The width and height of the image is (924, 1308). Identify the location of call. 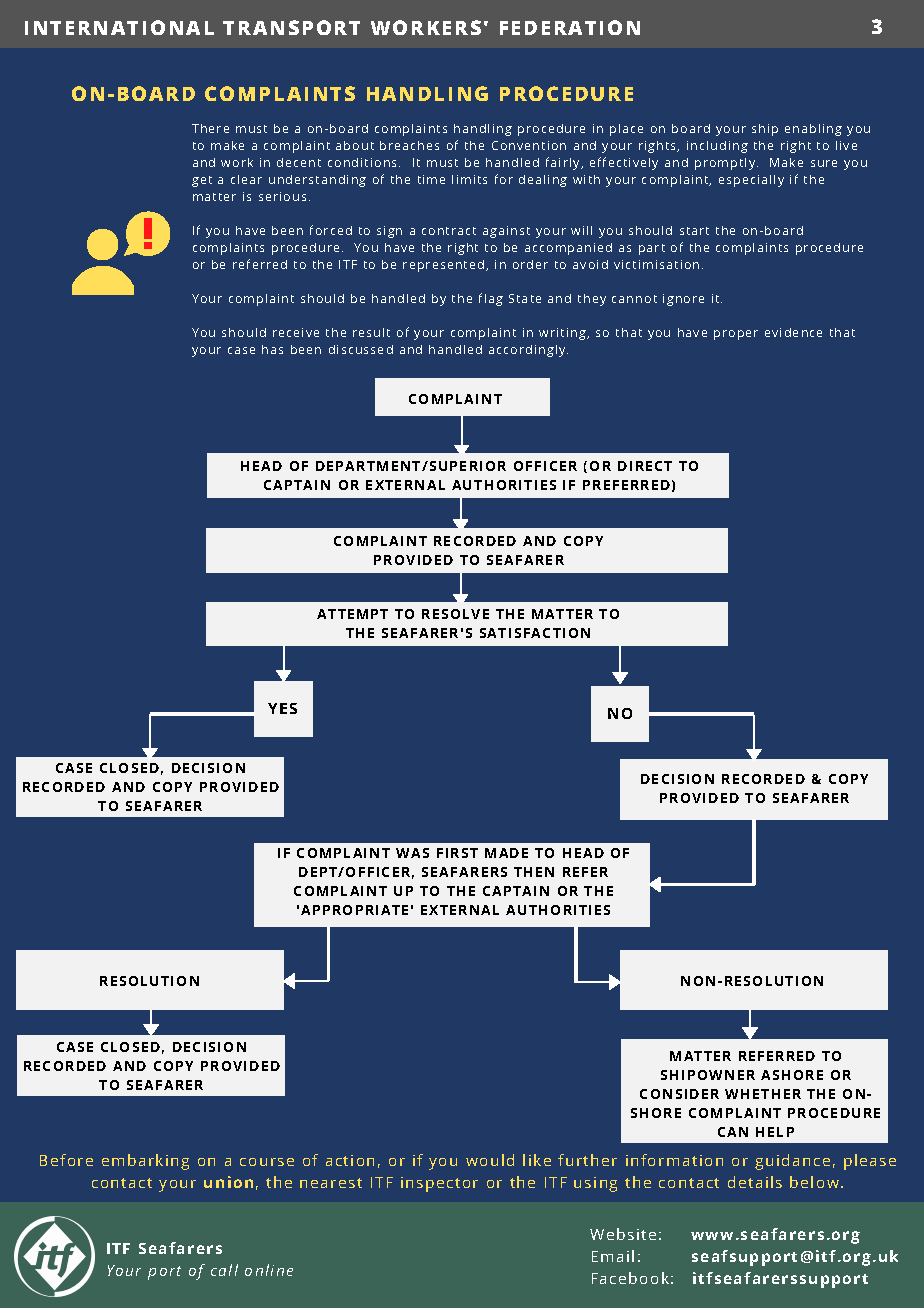
(224, 1270).
